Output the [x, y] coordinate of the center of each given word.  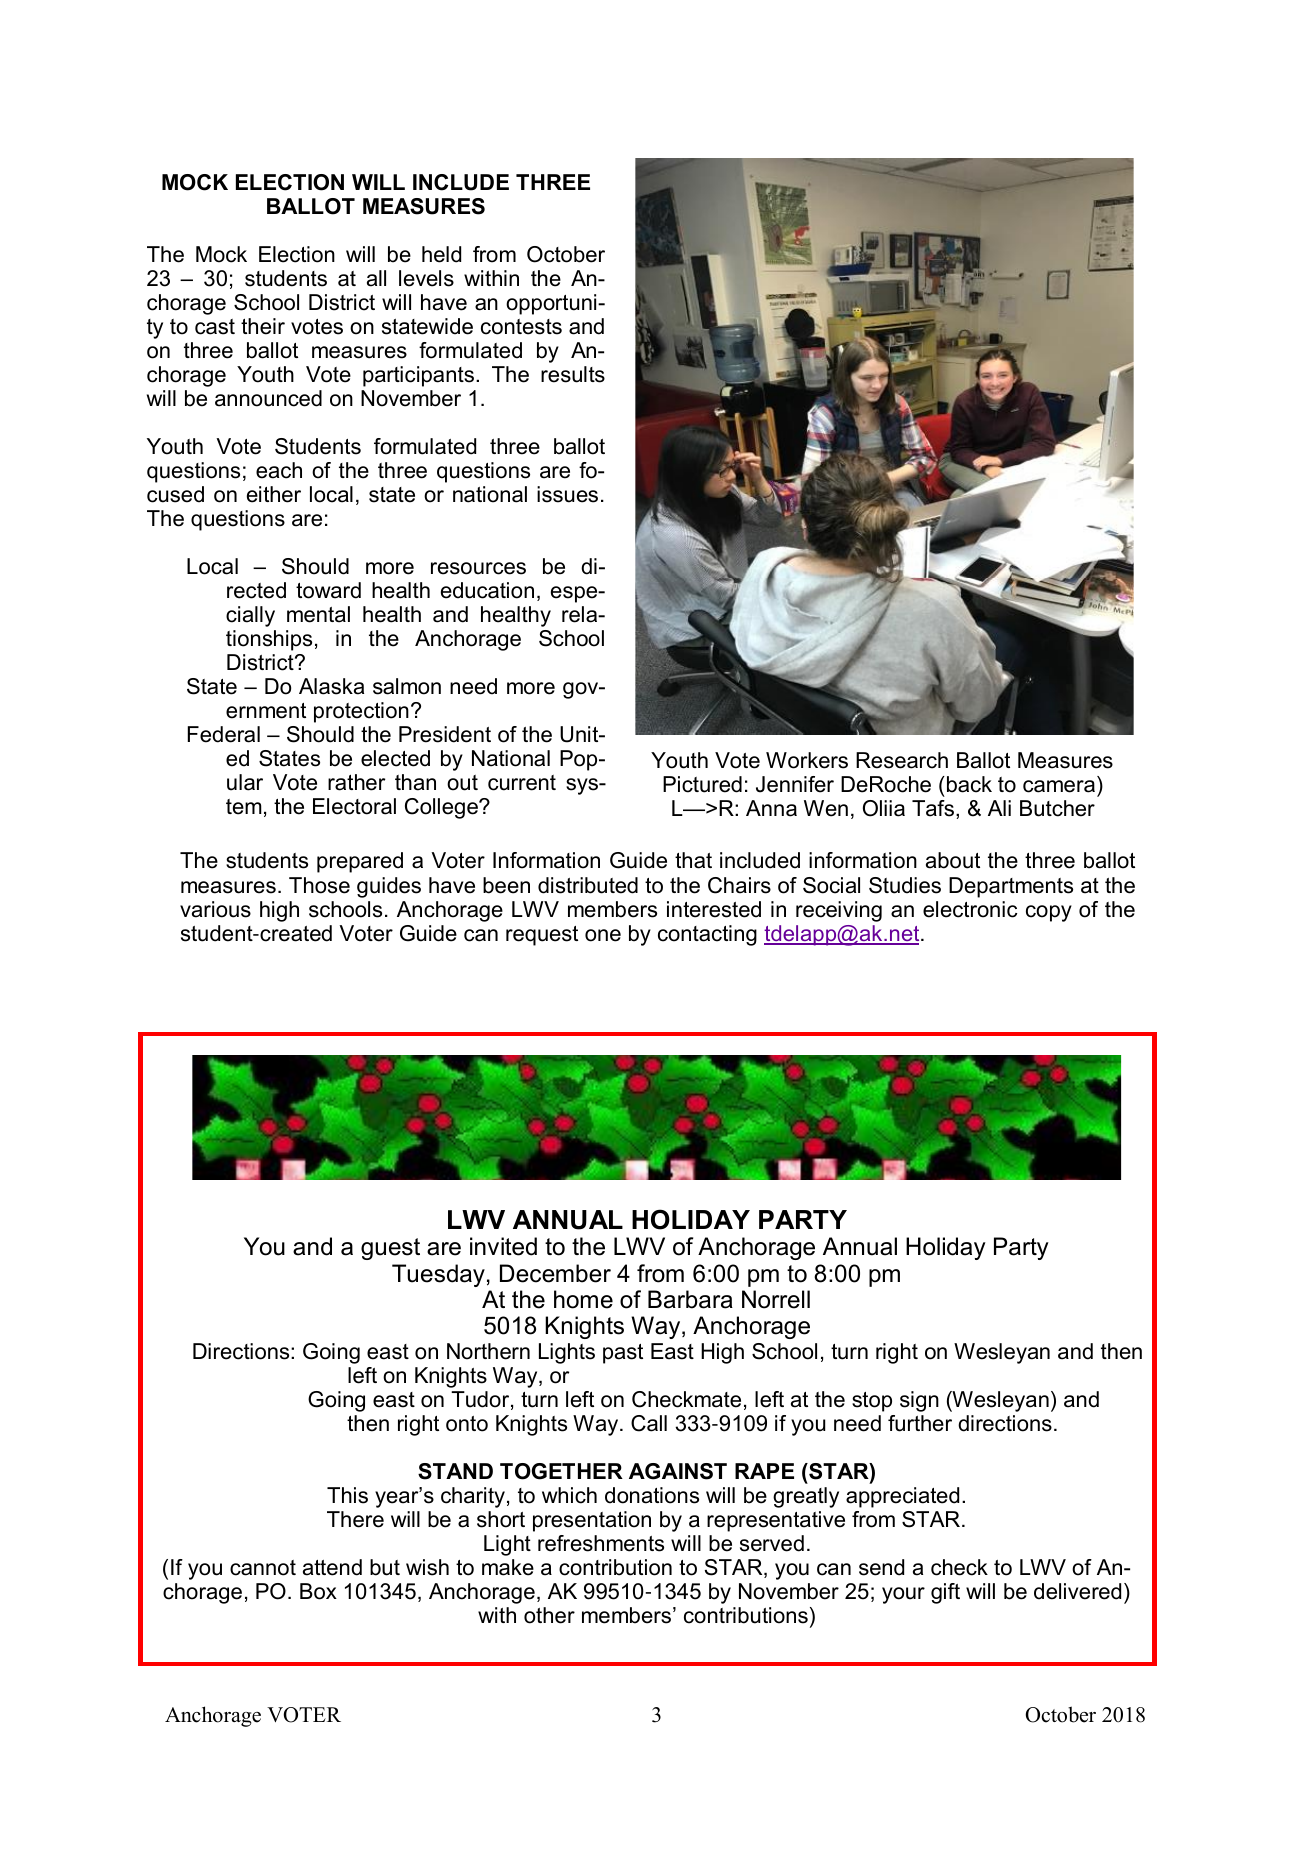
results [573, 374]
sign [919, 1401]
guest [390, 1249]
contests [521, 327]
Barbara [690, 1299]
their [263, 326]
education [487, 590]
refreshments [601, 1543]
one [603, 935]
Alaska [331, 686]
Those [319, 885]
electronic [970, 909]
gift [945, 1593]
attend [332, 1567]
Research [902, 760]
